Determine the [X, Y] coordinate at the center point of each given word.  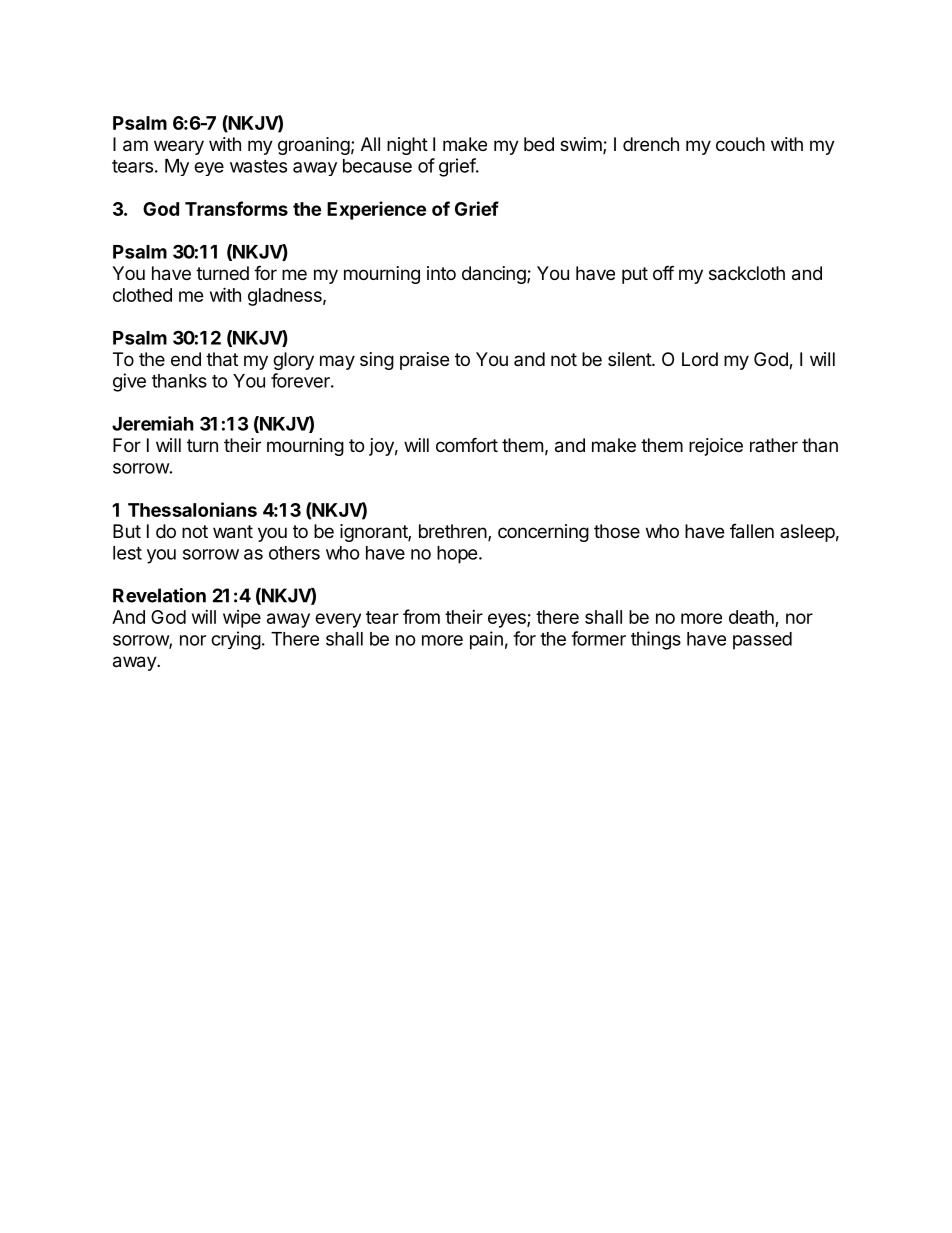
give [129, 382]
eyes [508, 620]
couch [740, 144]
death [751, 617]
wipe [242, 619]
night [407, 146]
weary [179, 147]
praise [424, 361]
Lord [700, 359]
